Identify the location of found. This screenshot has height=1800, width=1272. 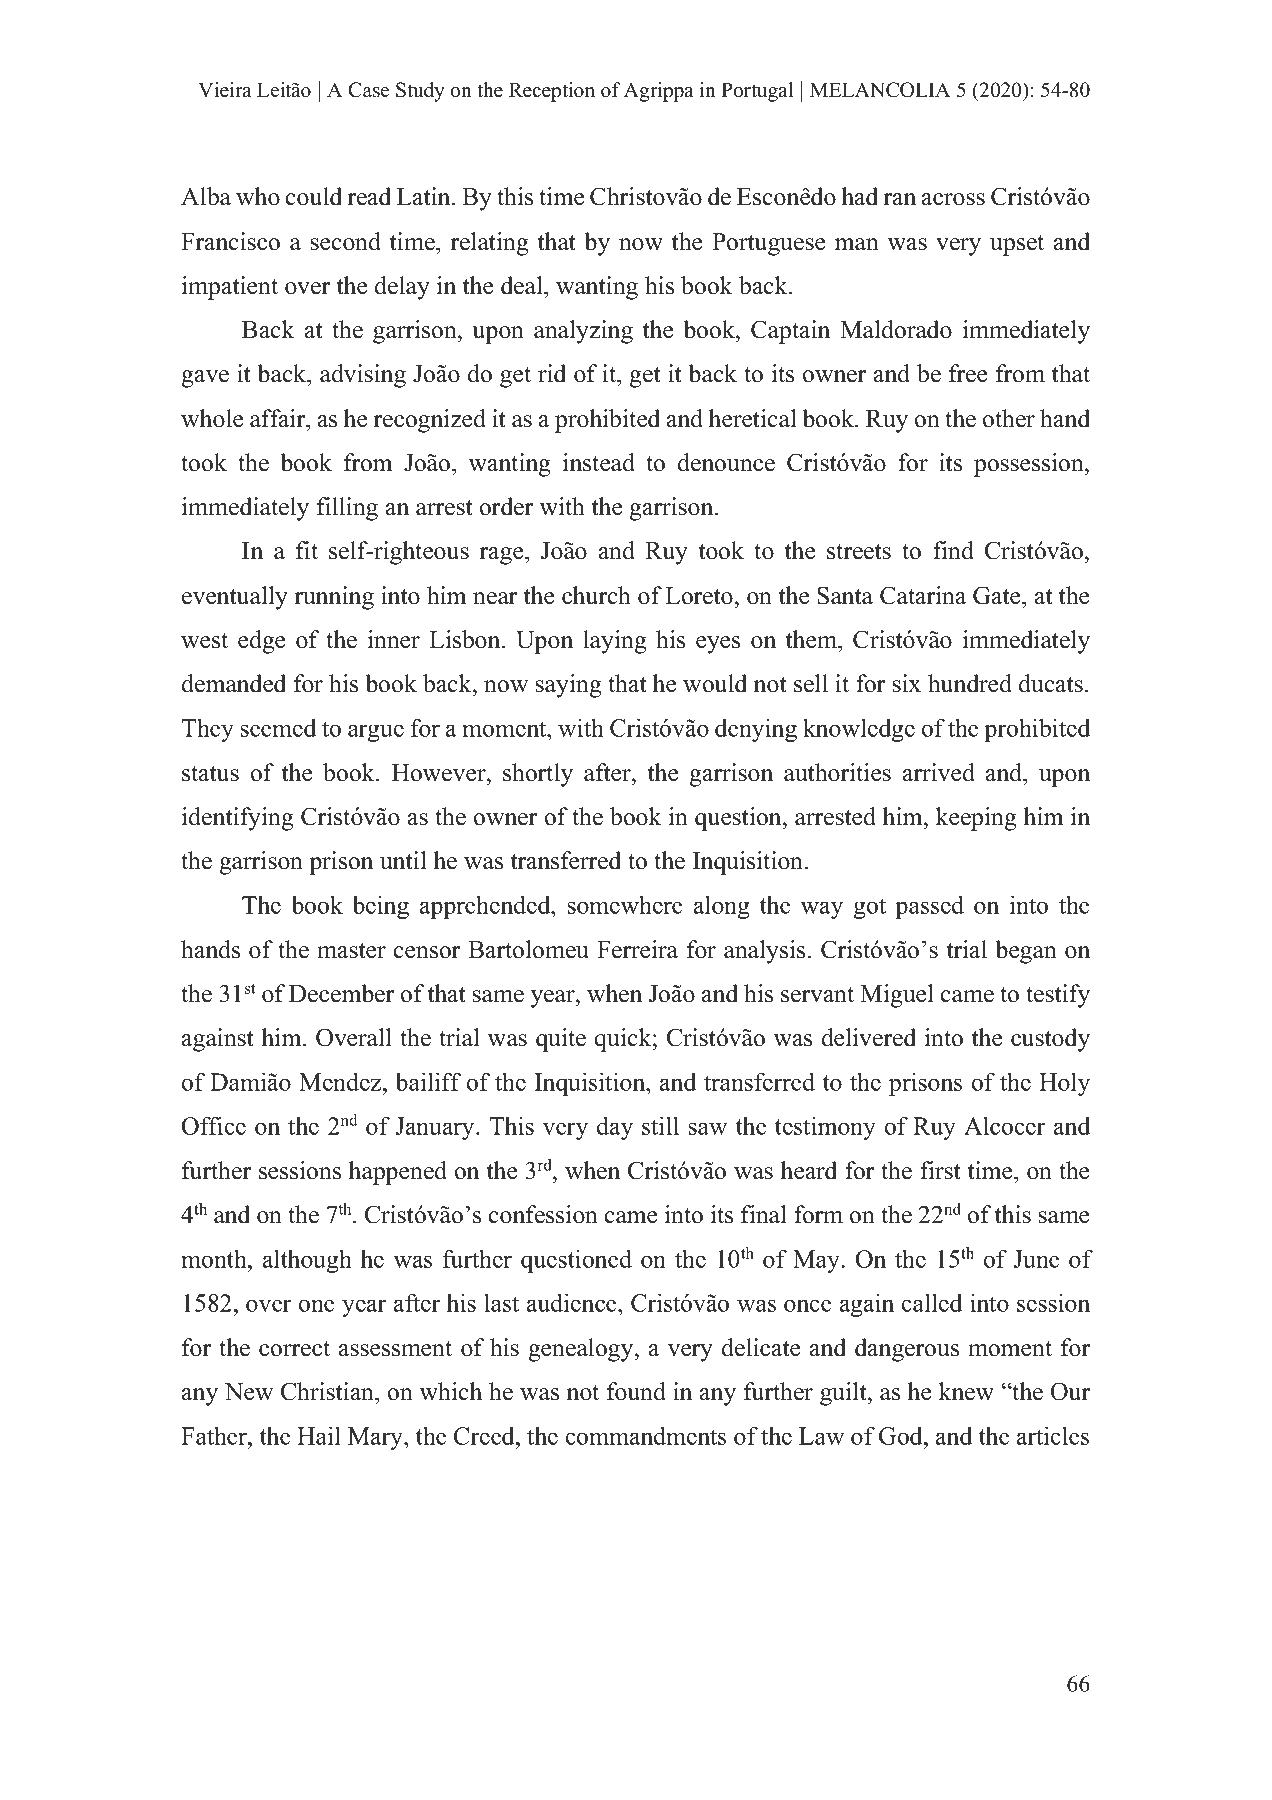
(636, 1391).
